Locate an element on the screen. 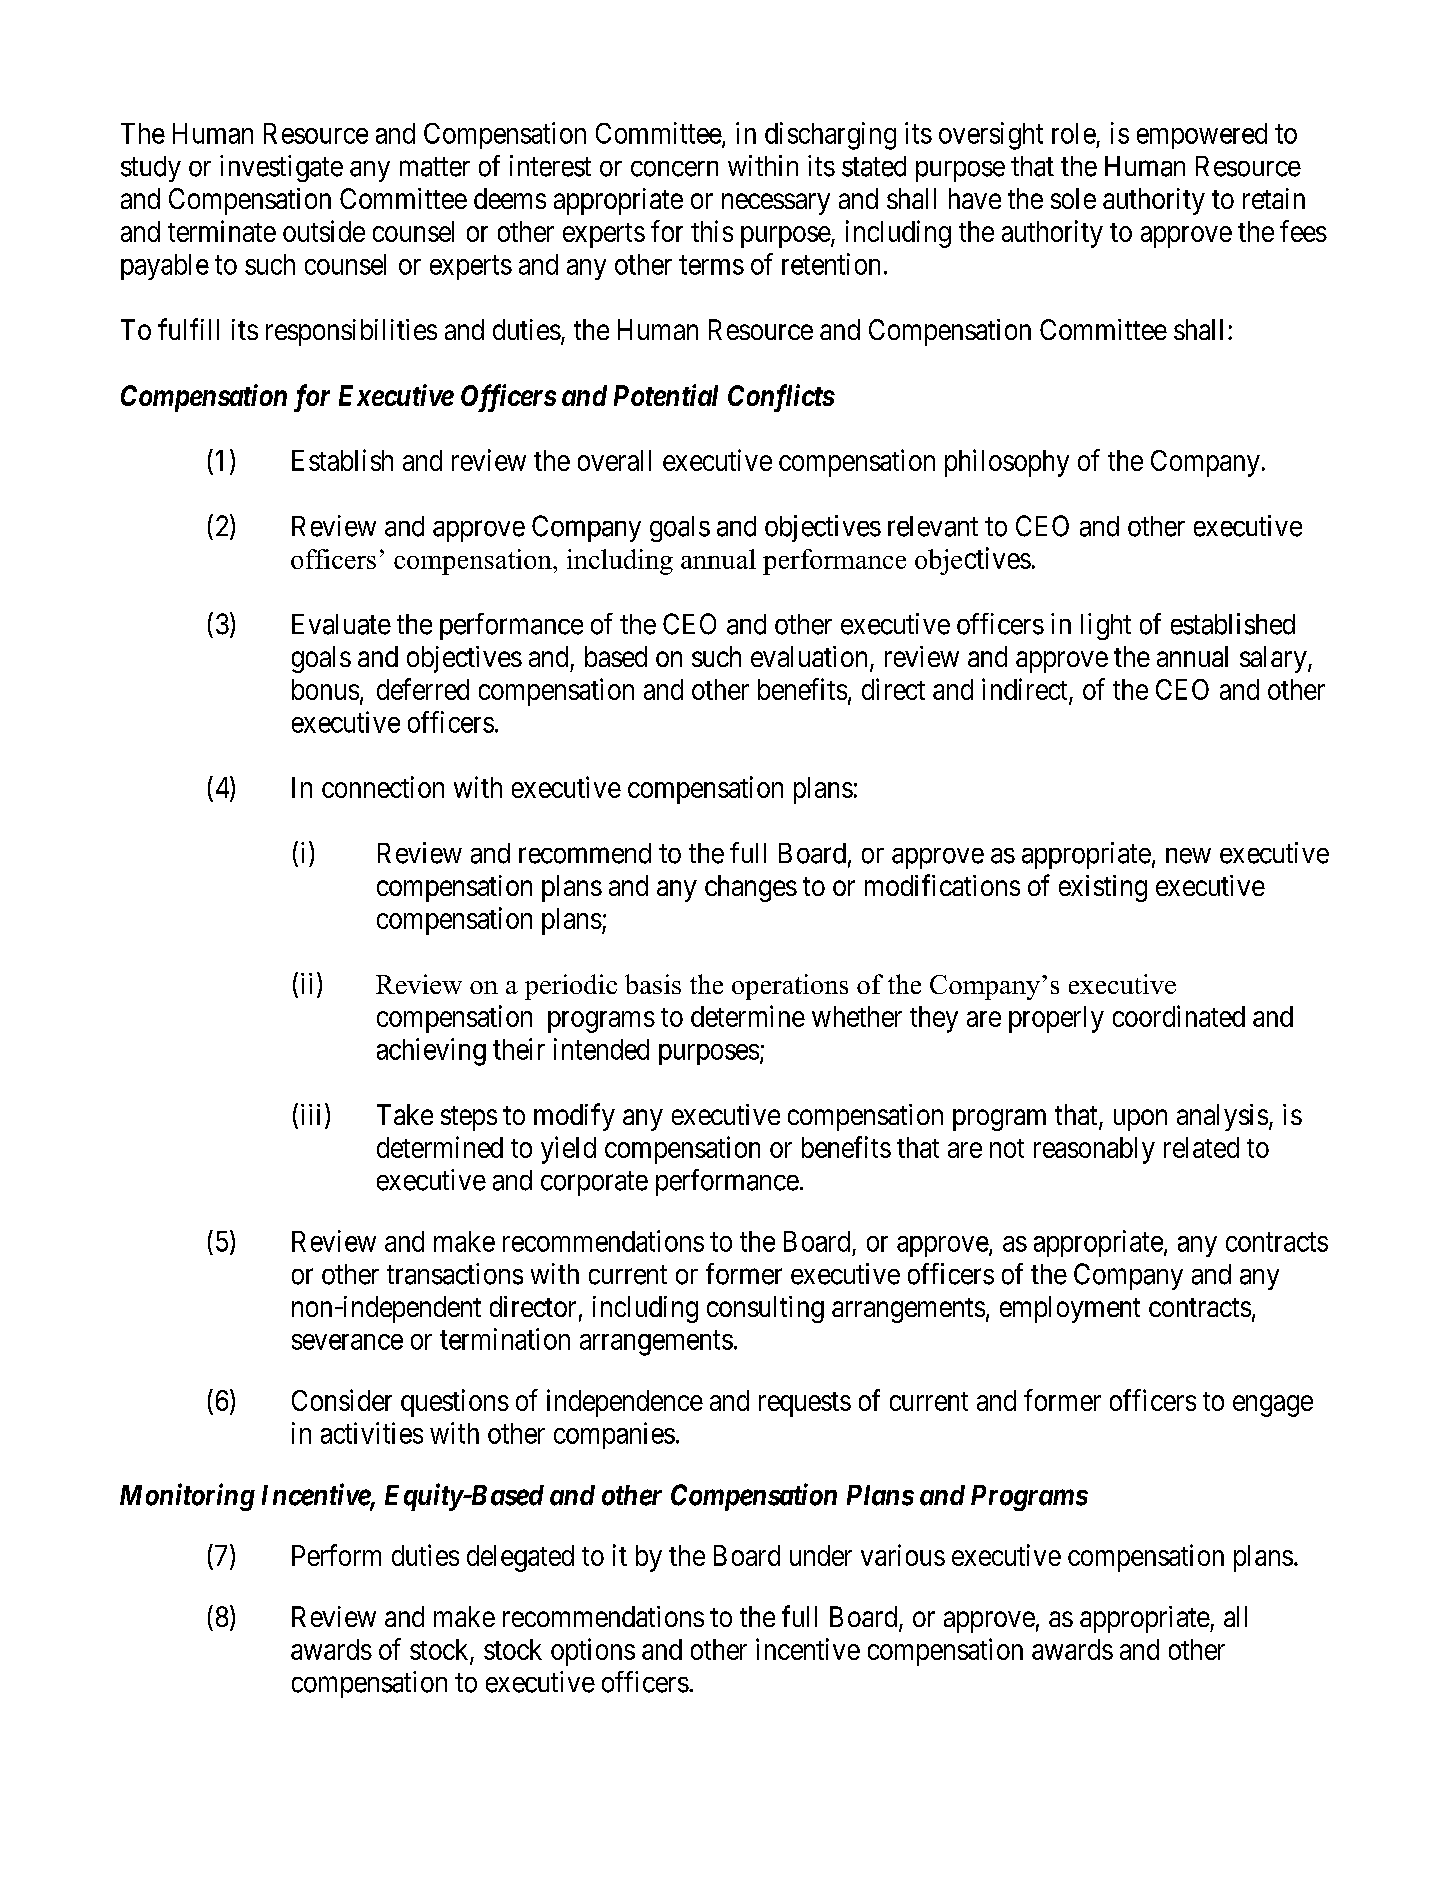  related is located at coordinates (1201, 1147).
